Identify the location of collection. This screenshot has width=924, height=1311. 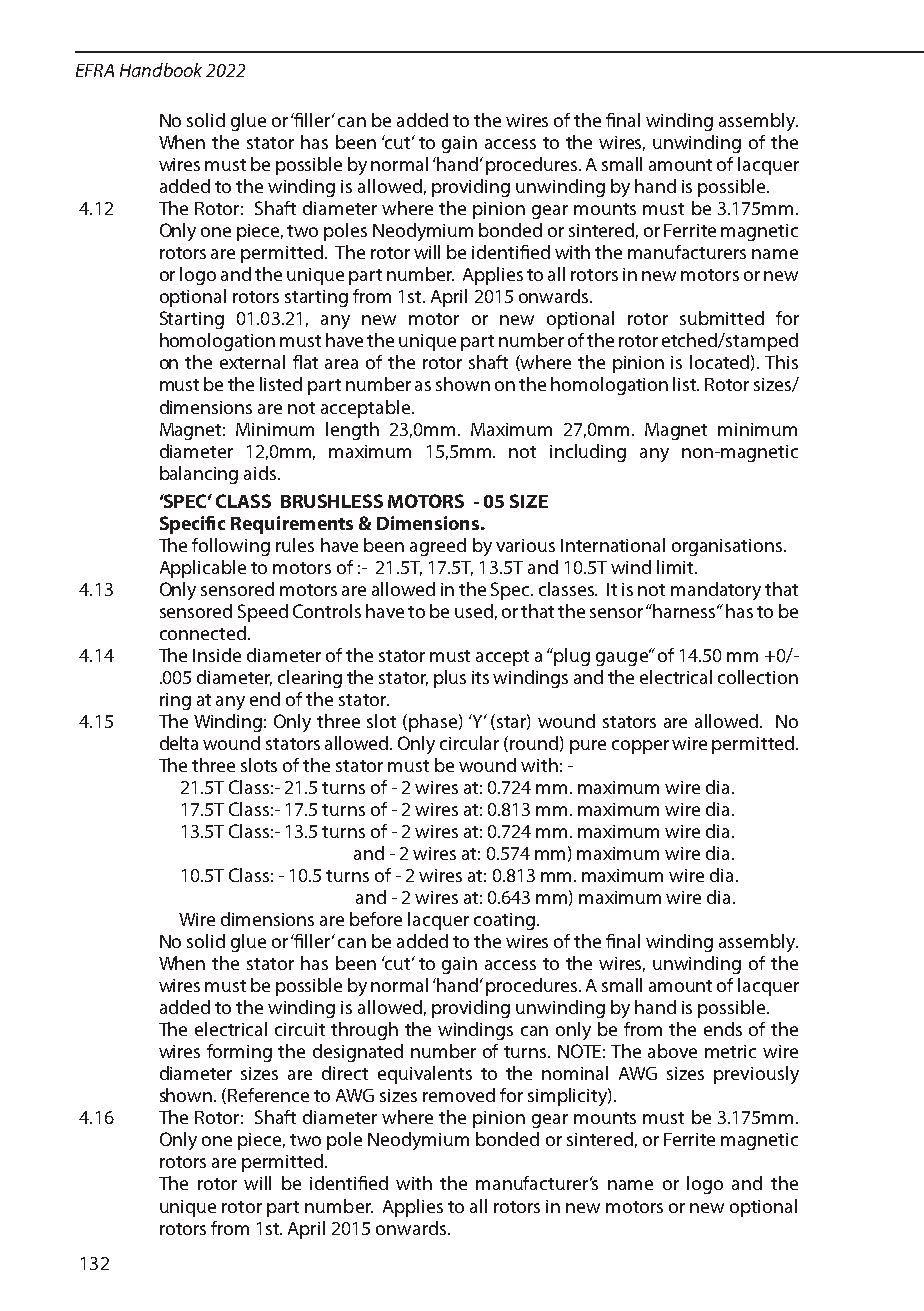
(758, 677).
